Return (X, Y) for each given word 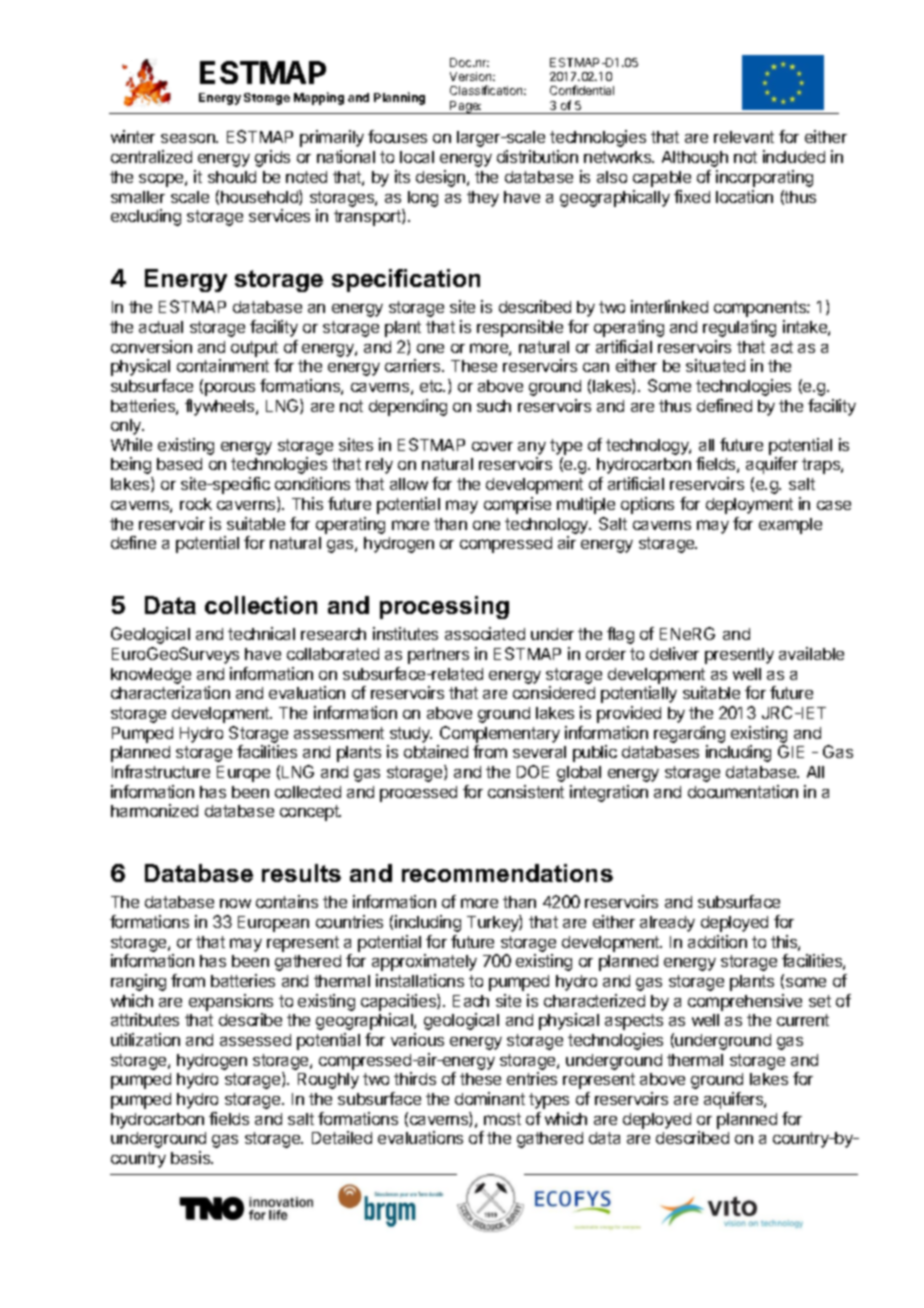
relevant (744, 137)
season (189, 138)
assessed (255, 1040)
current (803, 1020)
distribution (537, 156)
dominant (490, 1098)
